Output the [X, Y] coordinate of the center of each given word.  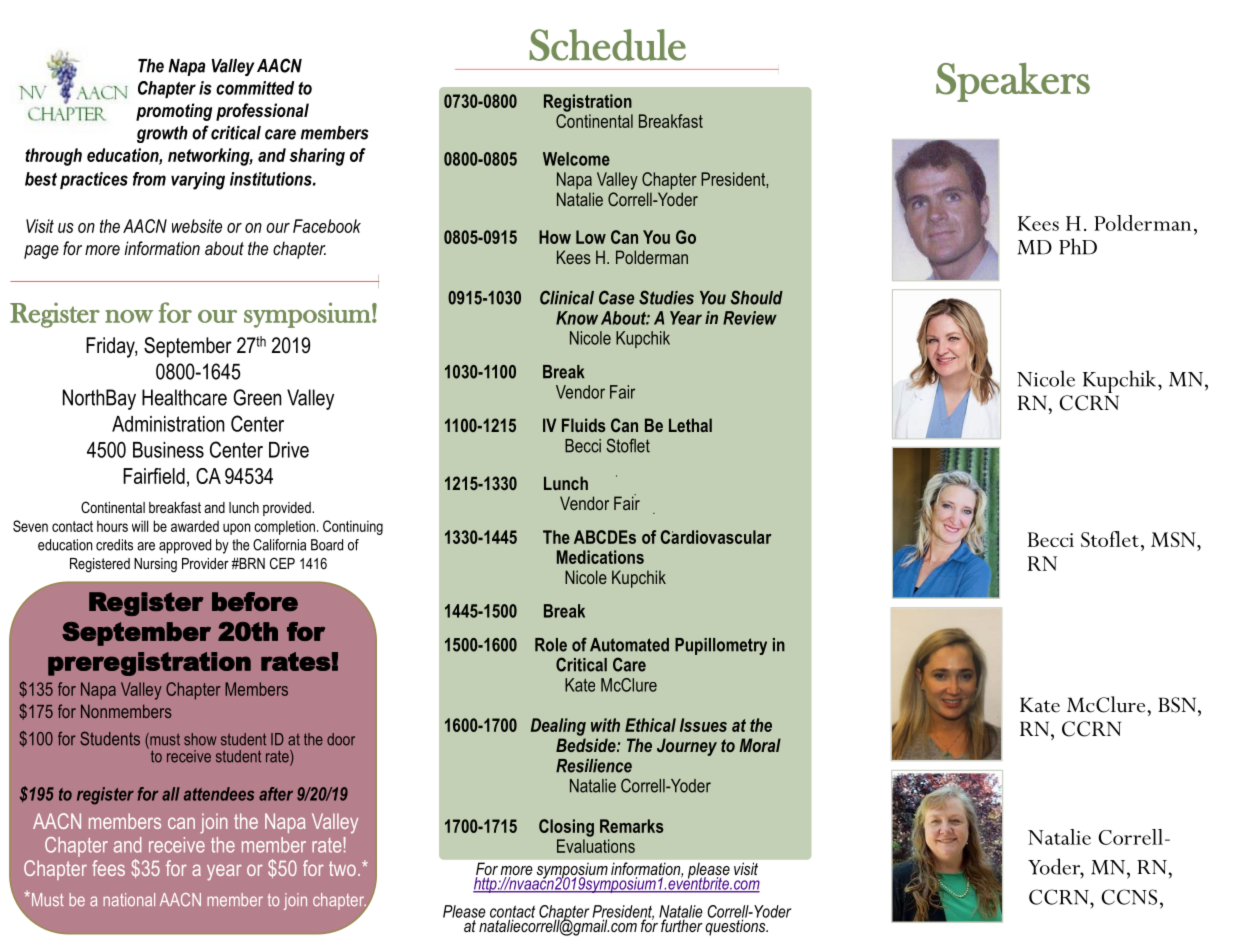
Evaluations [596, 846]
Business [168, 450]
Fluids [583, 425]
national [129, 899]
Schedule [607, 45]
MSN [1174, 539]
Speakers [1013, 82]
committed [255, 88]
